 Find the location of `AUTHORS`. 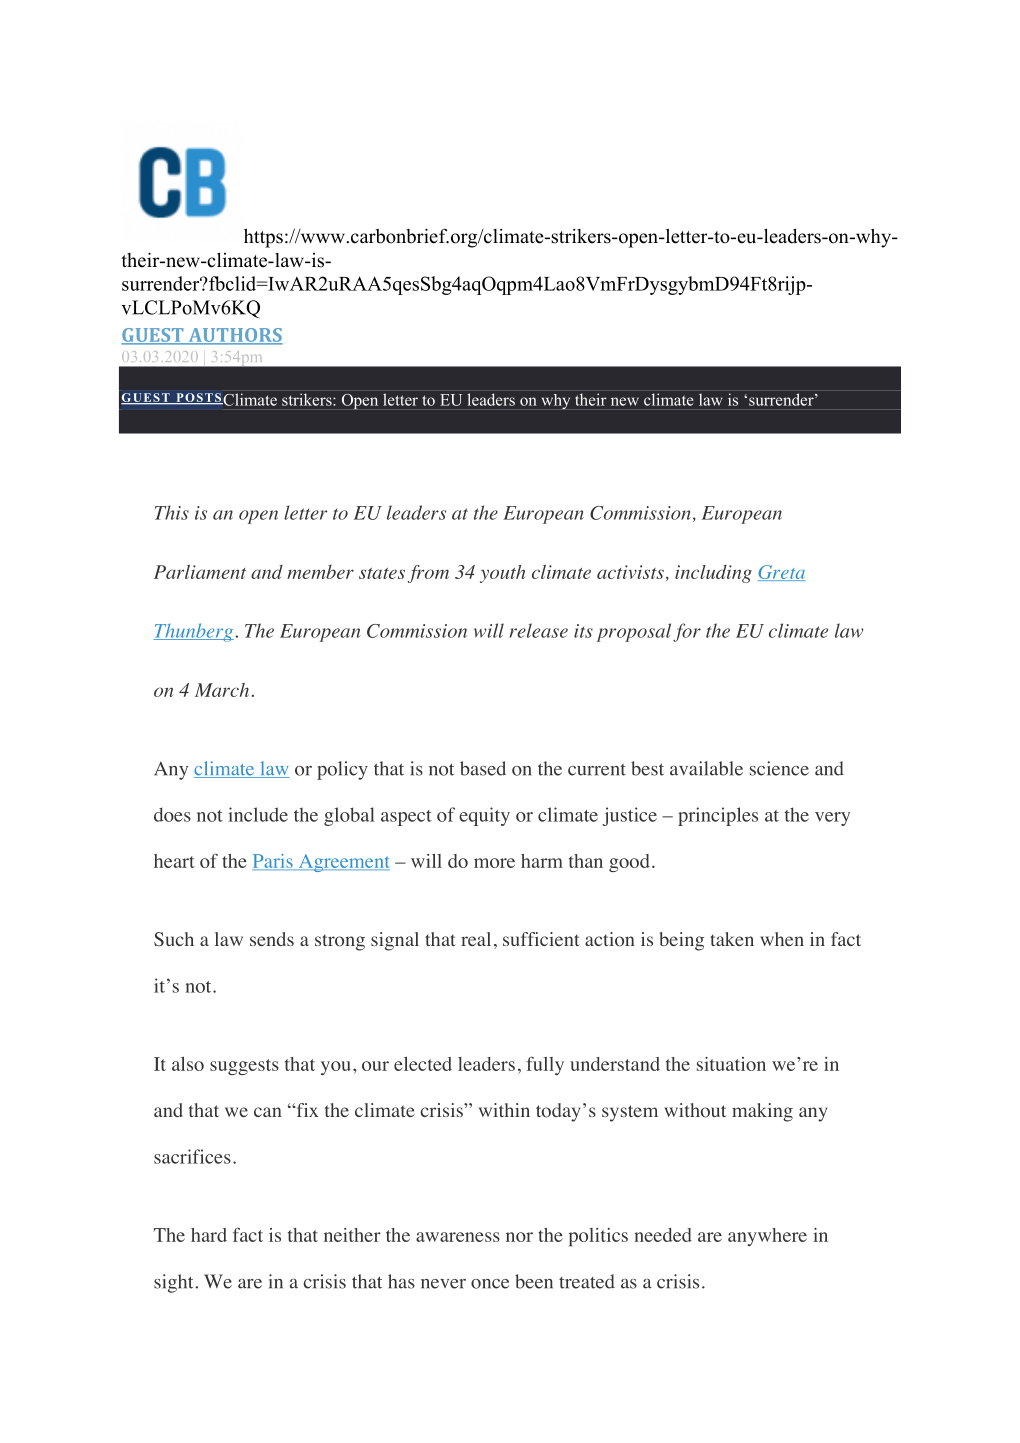

AUTHORS is located at coordinates (234, 336).
